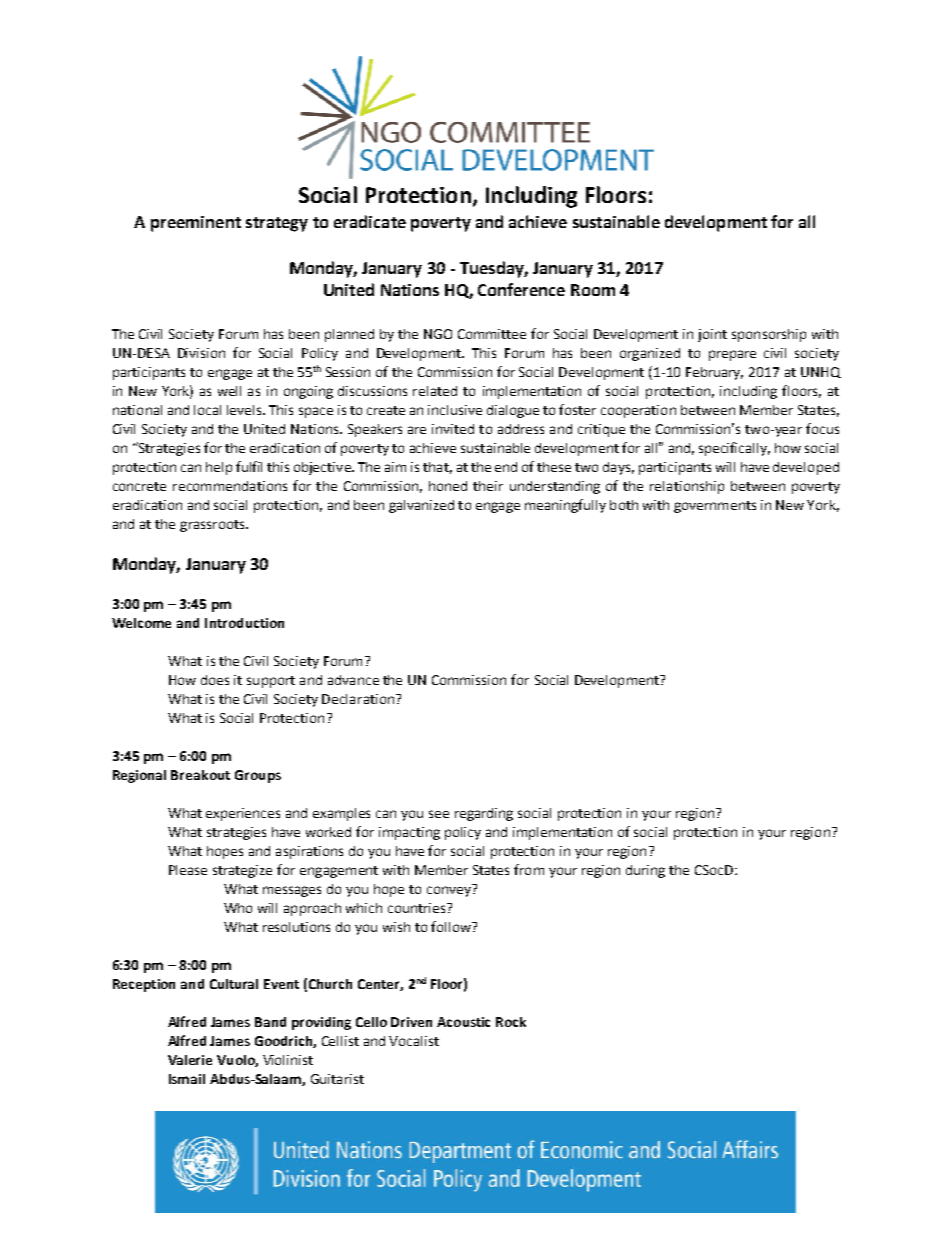 The image size is (952, 1233). Describe the element at coordinates (511, 1022) in the screenshot. I see `Rock` at that location.
